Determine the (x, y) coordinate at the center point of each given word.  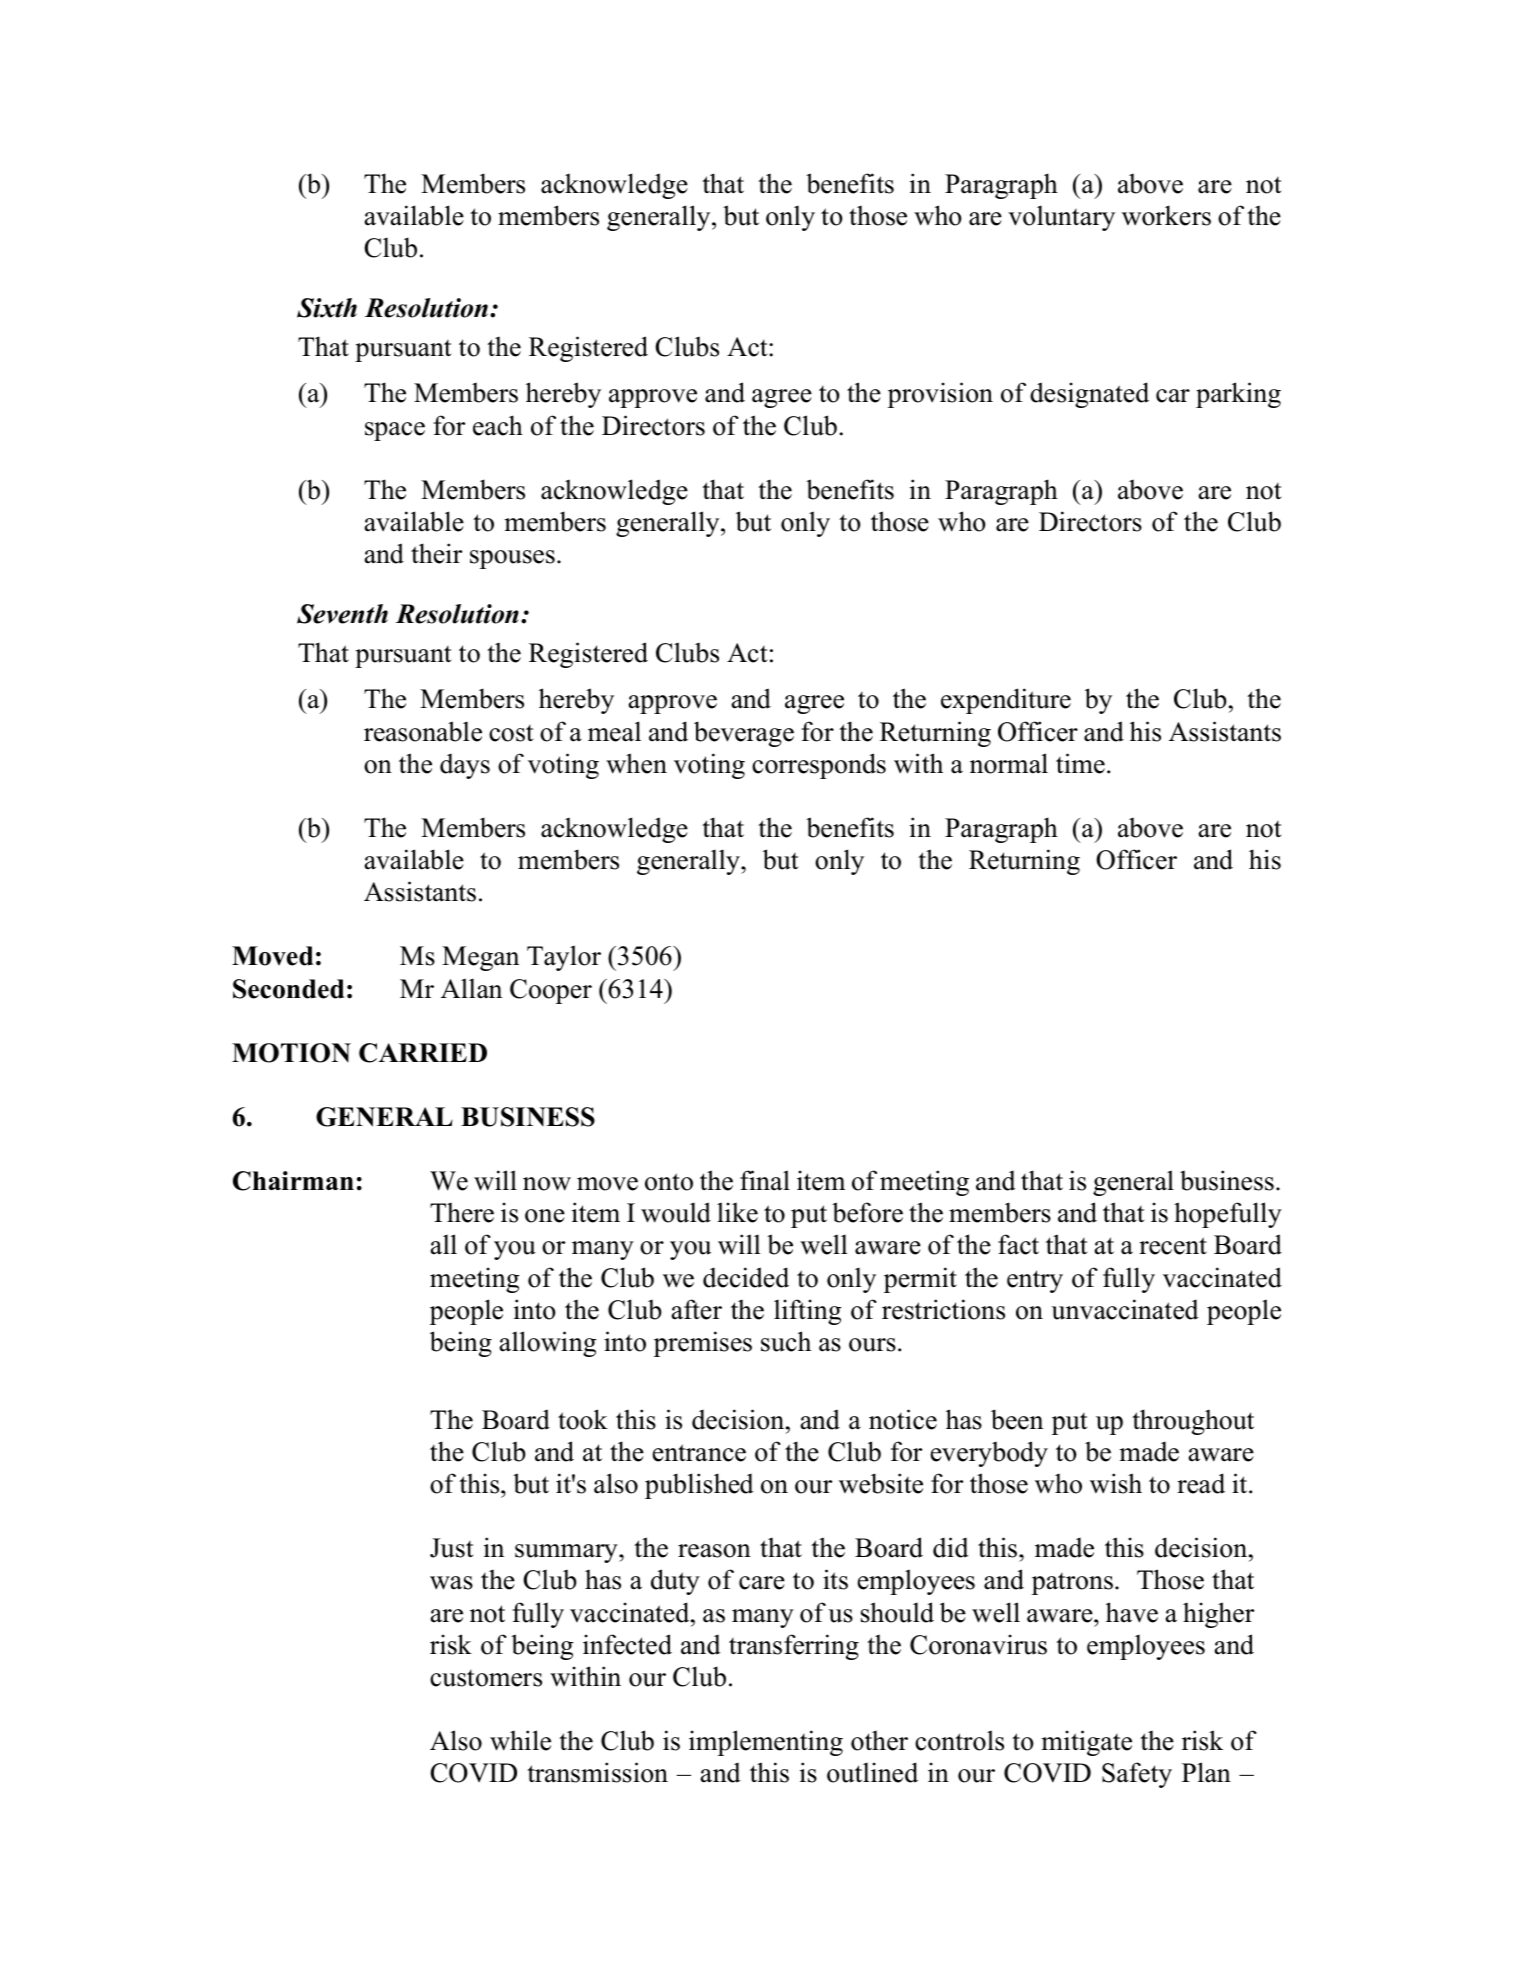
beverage (744, 734)
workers (1166, 215)
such (786, 1341)
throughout (1193, 1422)
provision (940, 395)
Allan (471, 988)
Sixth (327, 308)
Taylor (564, 958)
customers (486, 1678)
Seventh (342, 614)
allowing (548, 1344)
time (1080, 763)
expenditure (1006, 701)
